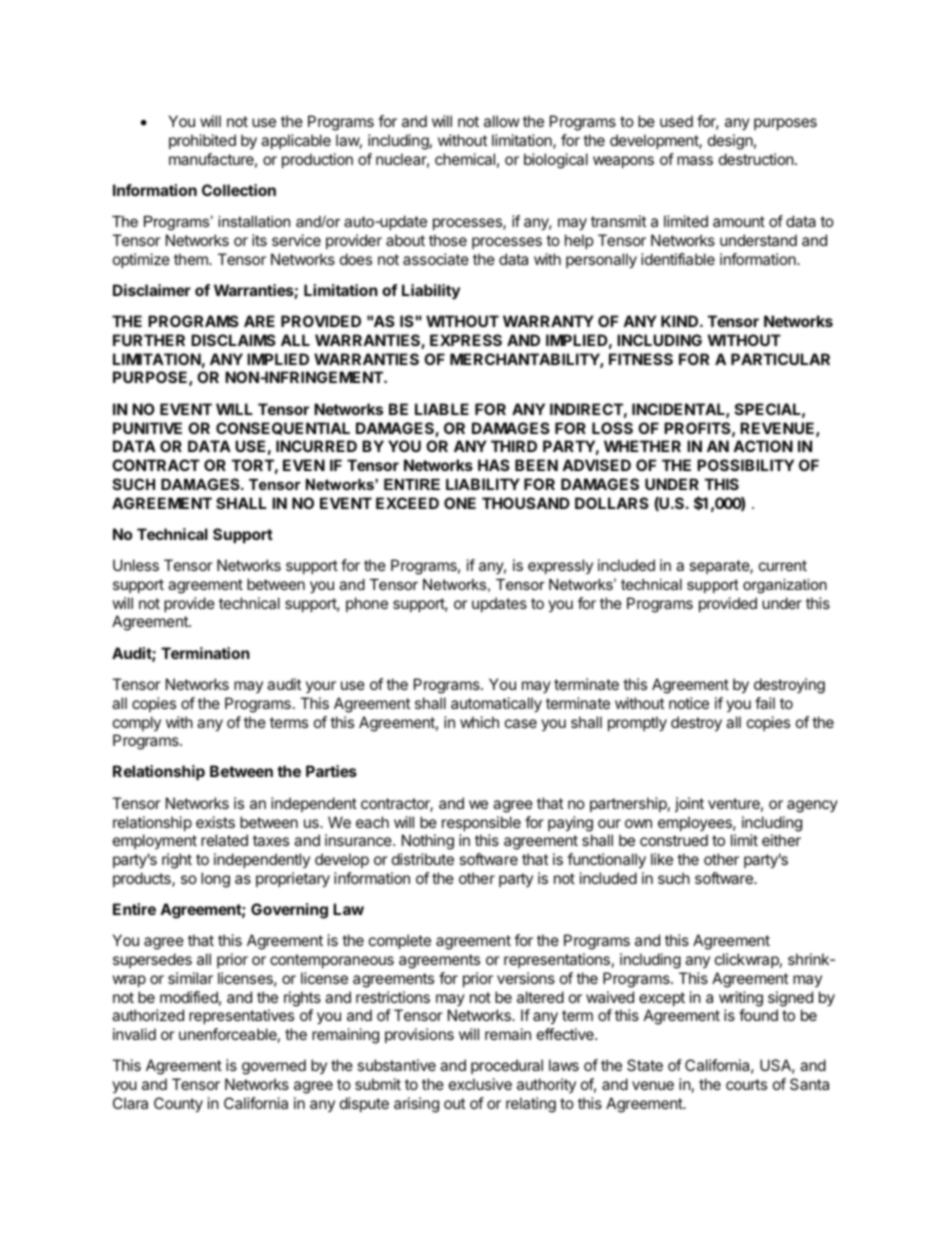 The width and height of the screenshot is (952, 1233). I want to click on exclusive, so click(480, 1084).
